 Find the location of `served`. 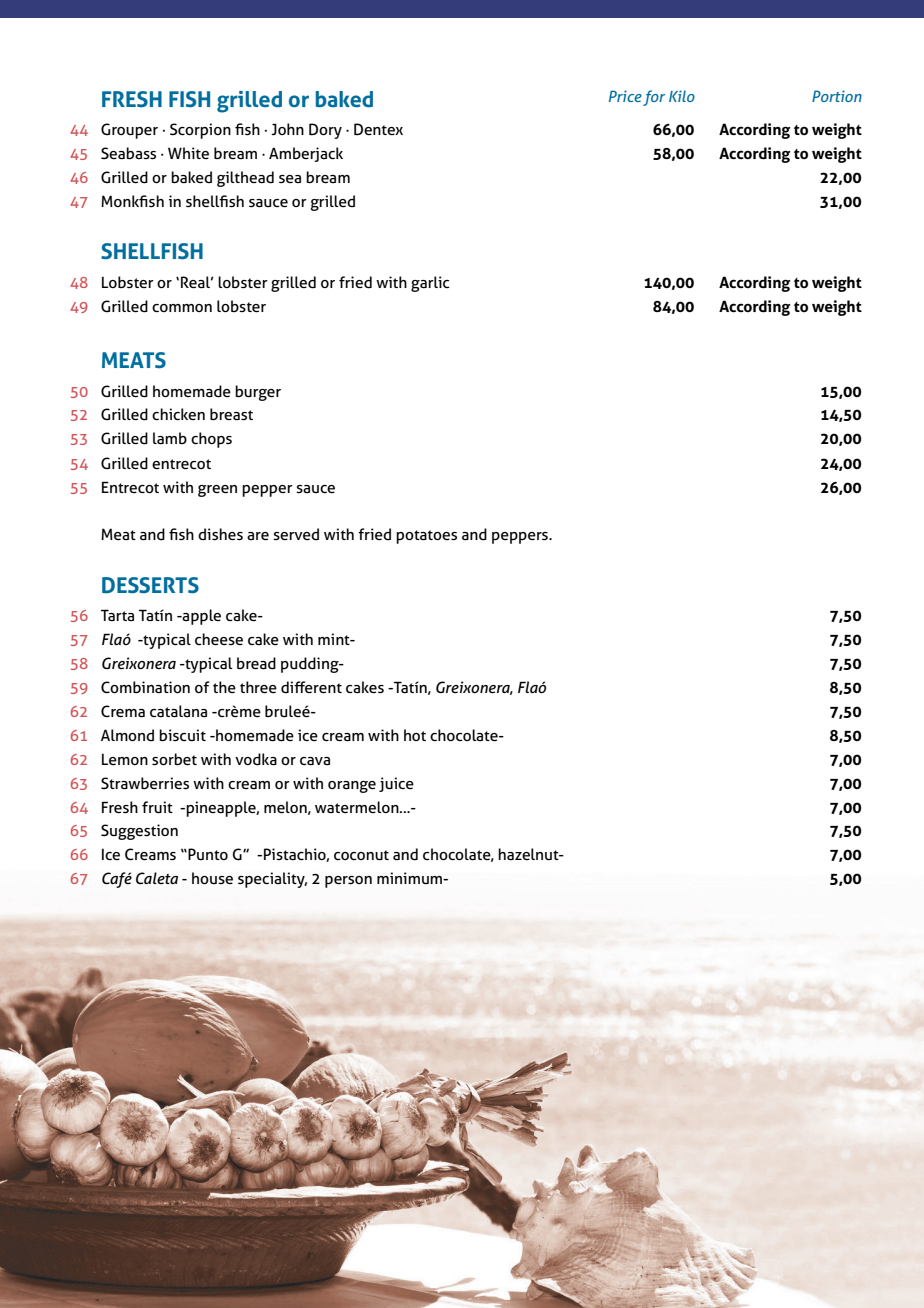

served is located at coordinates (296, 534).
